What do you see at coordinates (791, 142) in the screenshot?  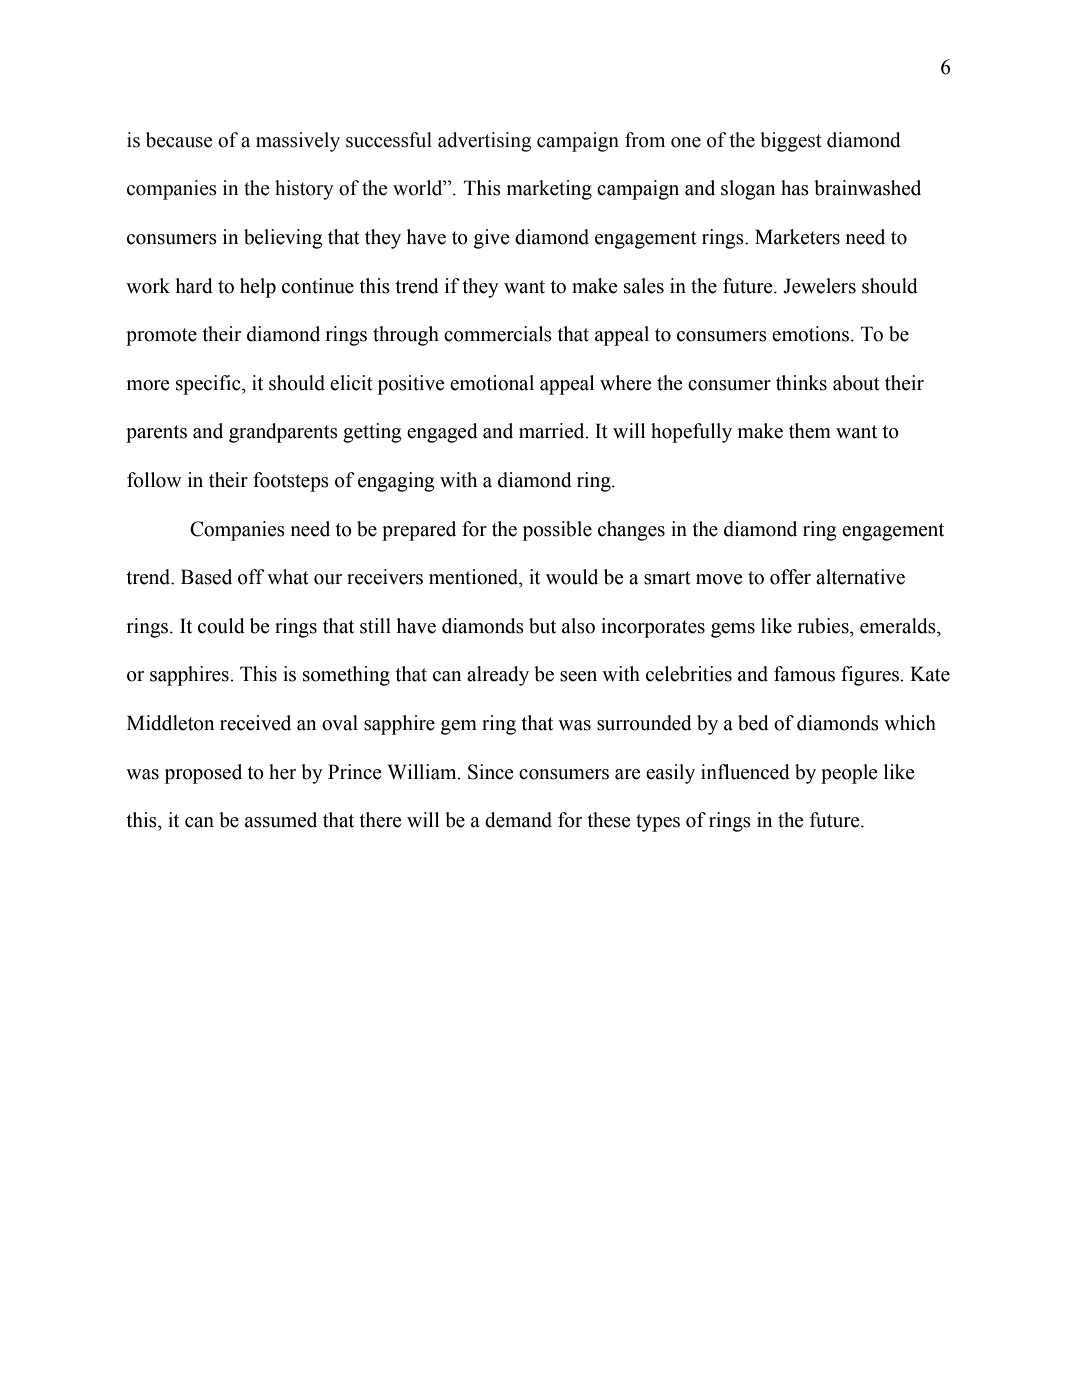 I see `biggest` at bounding box center [791, 142].
